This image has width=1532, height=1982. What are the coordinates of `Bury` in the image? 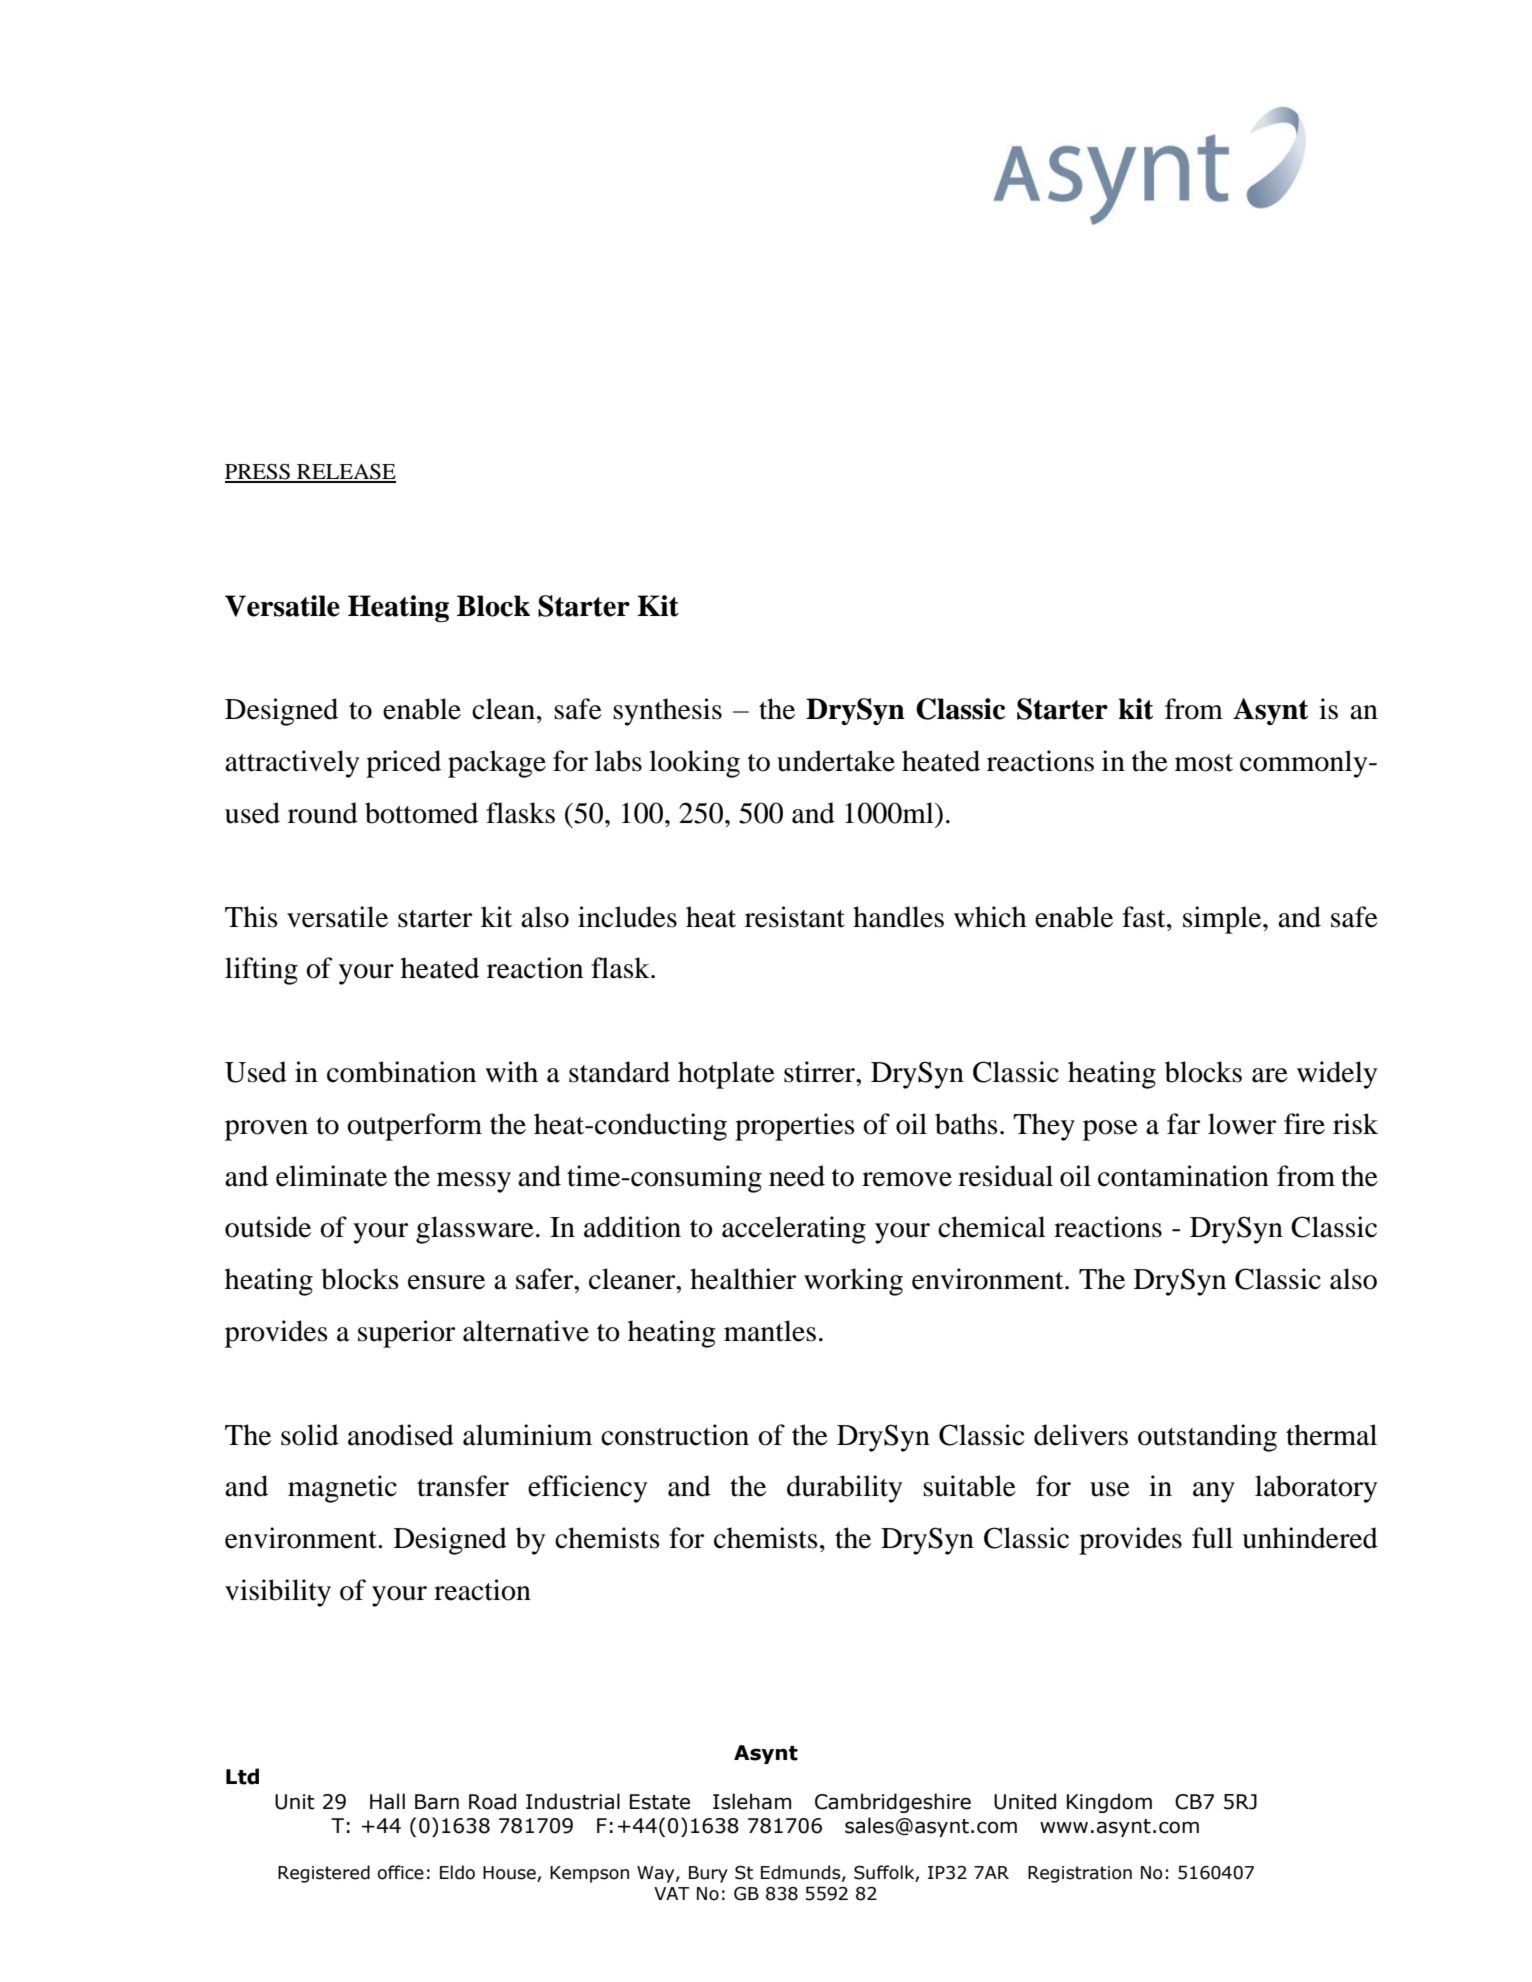 It's located at (708, 1874).
